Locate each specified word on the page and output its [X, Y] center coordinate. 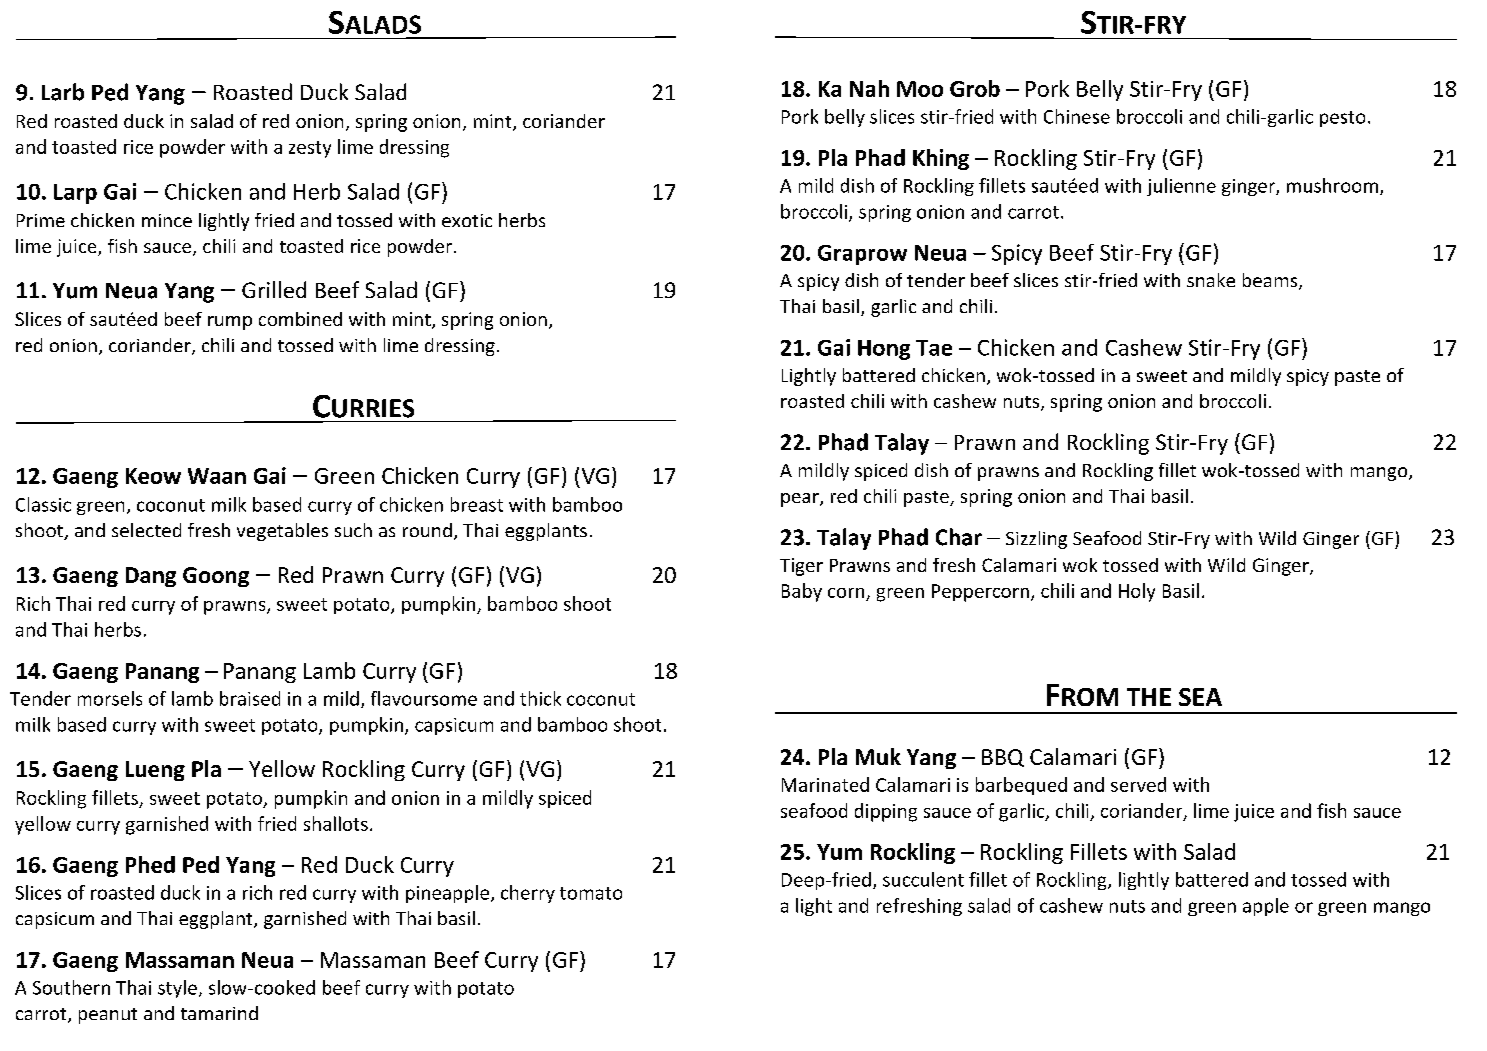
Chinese [1077, 116]
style [177, 989]
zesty [310, 149]
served [1138, 784]
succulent [923, 879]
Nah [869, 88]
